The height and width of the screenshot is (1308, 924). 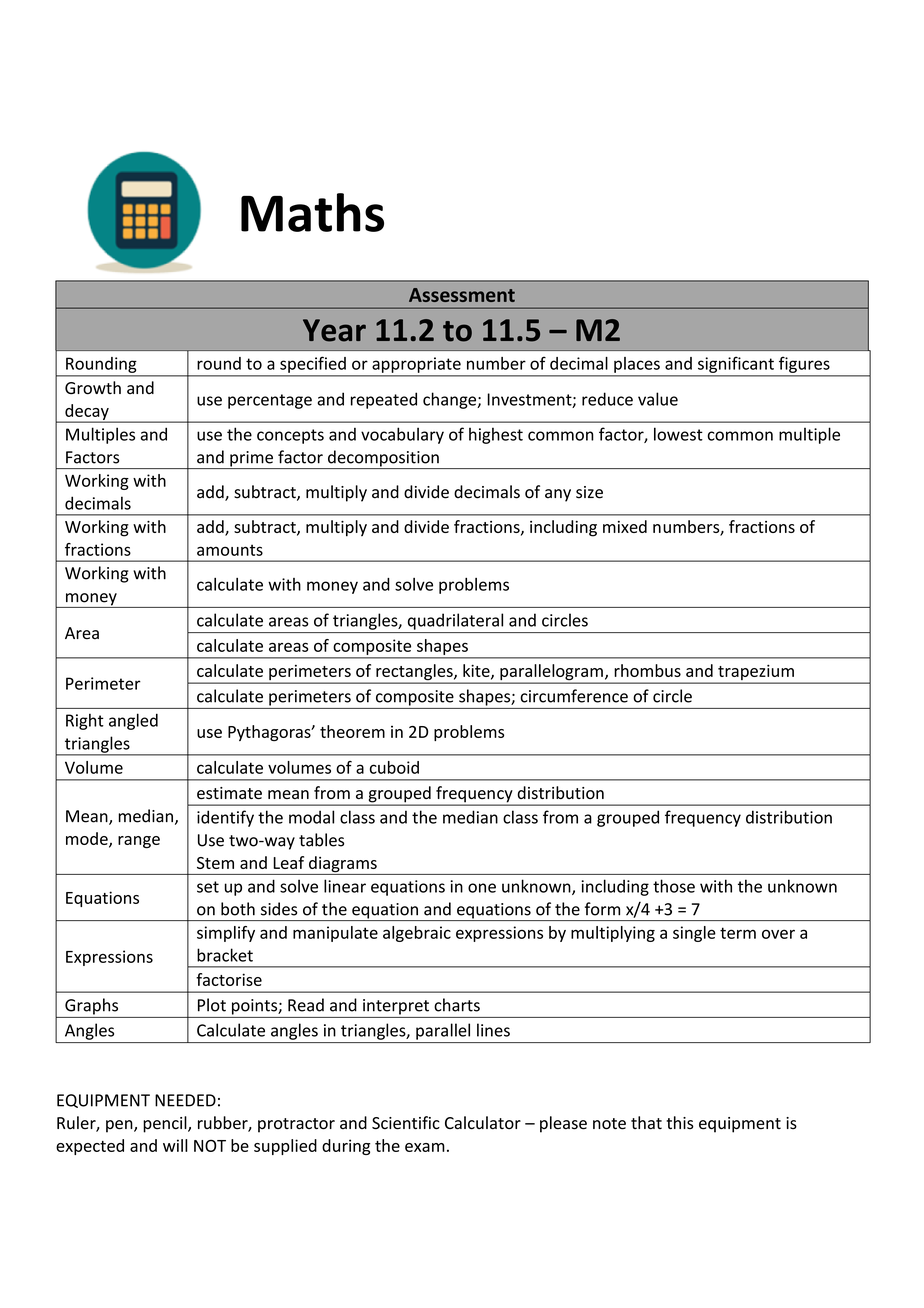 What do you see at coordinates (736, 365) in the screenshot?
I see `significant` at bounding box center [736, 365].
